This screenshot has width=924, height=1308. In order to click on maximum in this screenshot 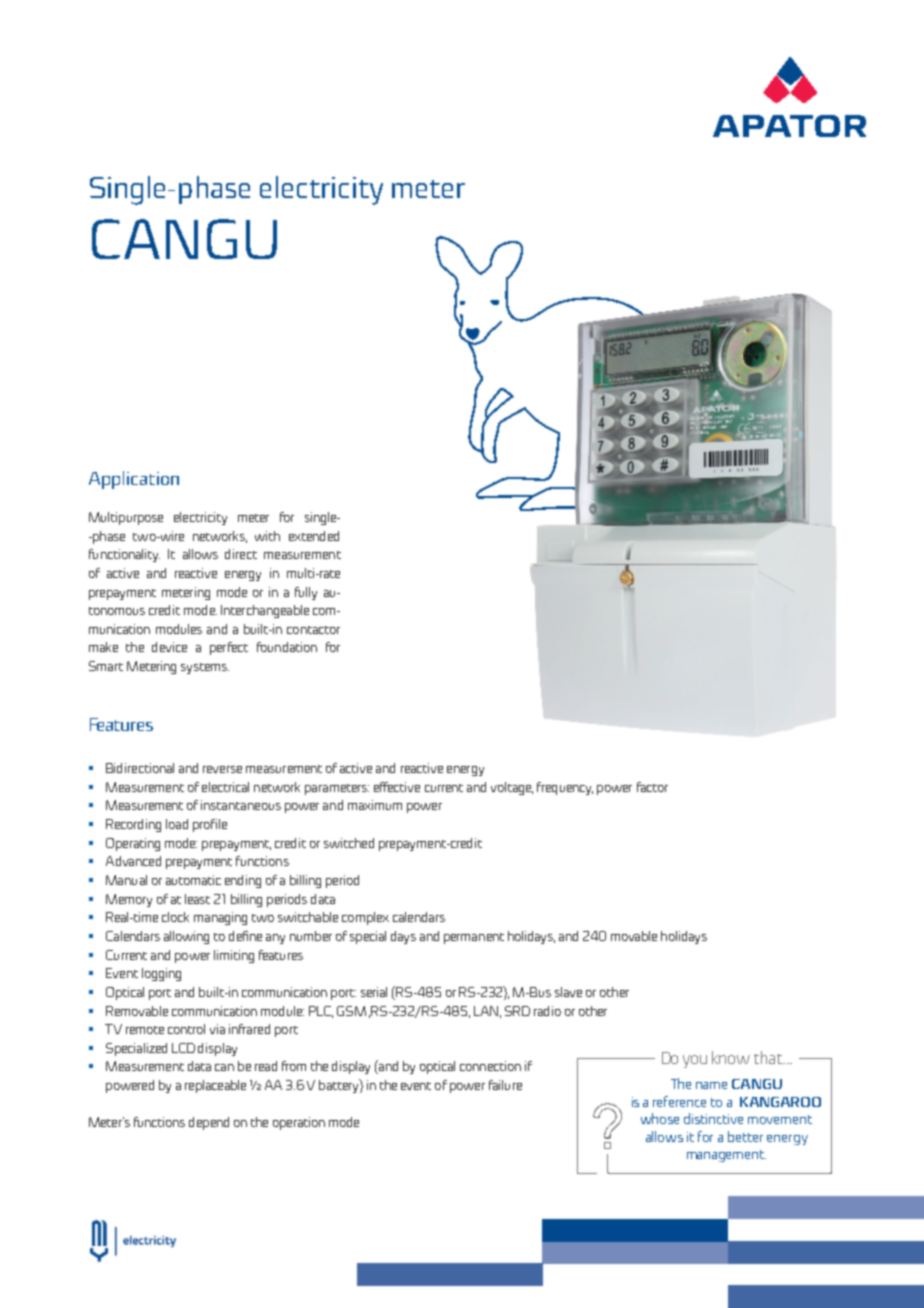, I will do `click(375, 805)`.
